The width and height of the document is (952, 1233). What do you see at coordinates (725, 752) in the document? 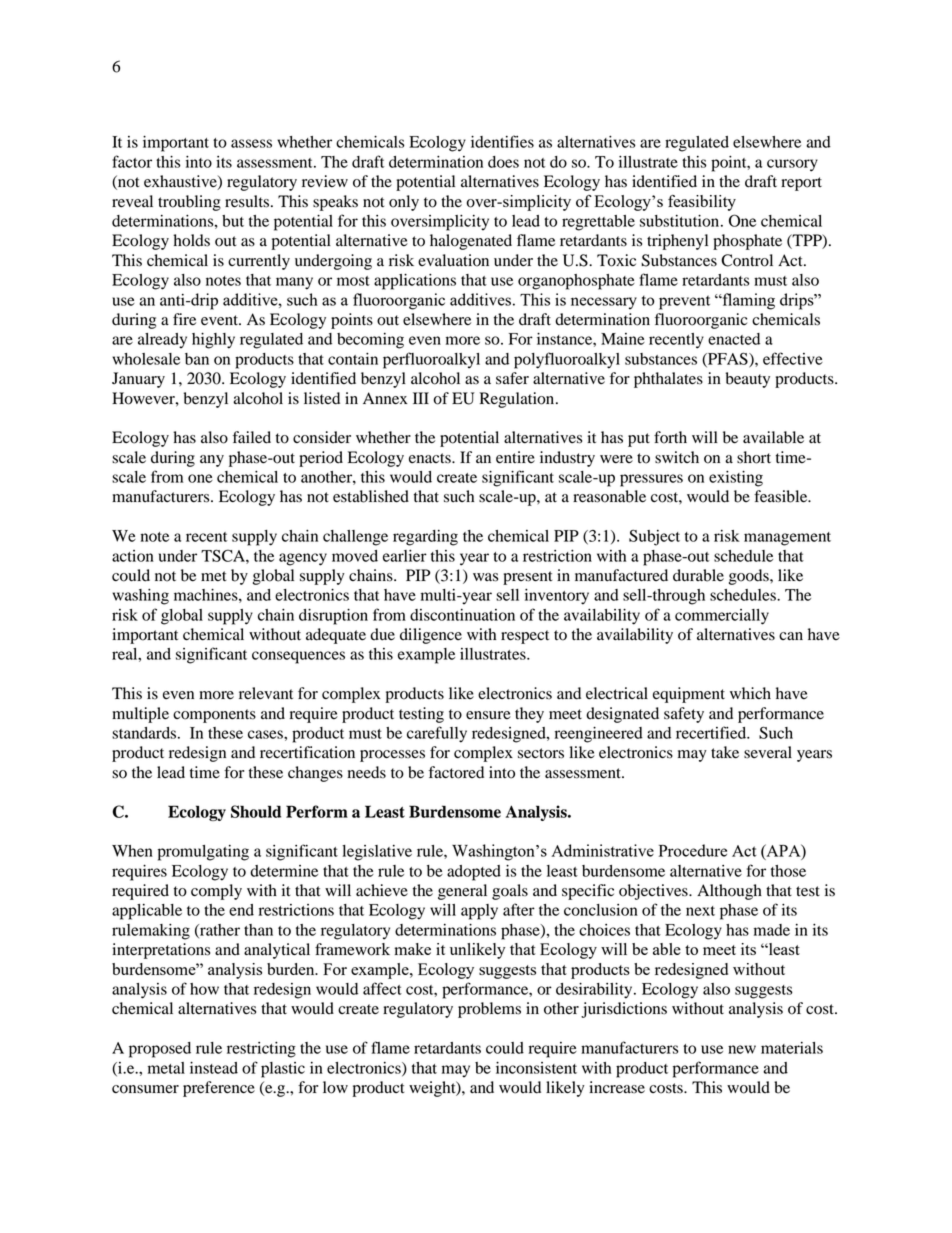
I see `take` at bounding box center [725, 752].
